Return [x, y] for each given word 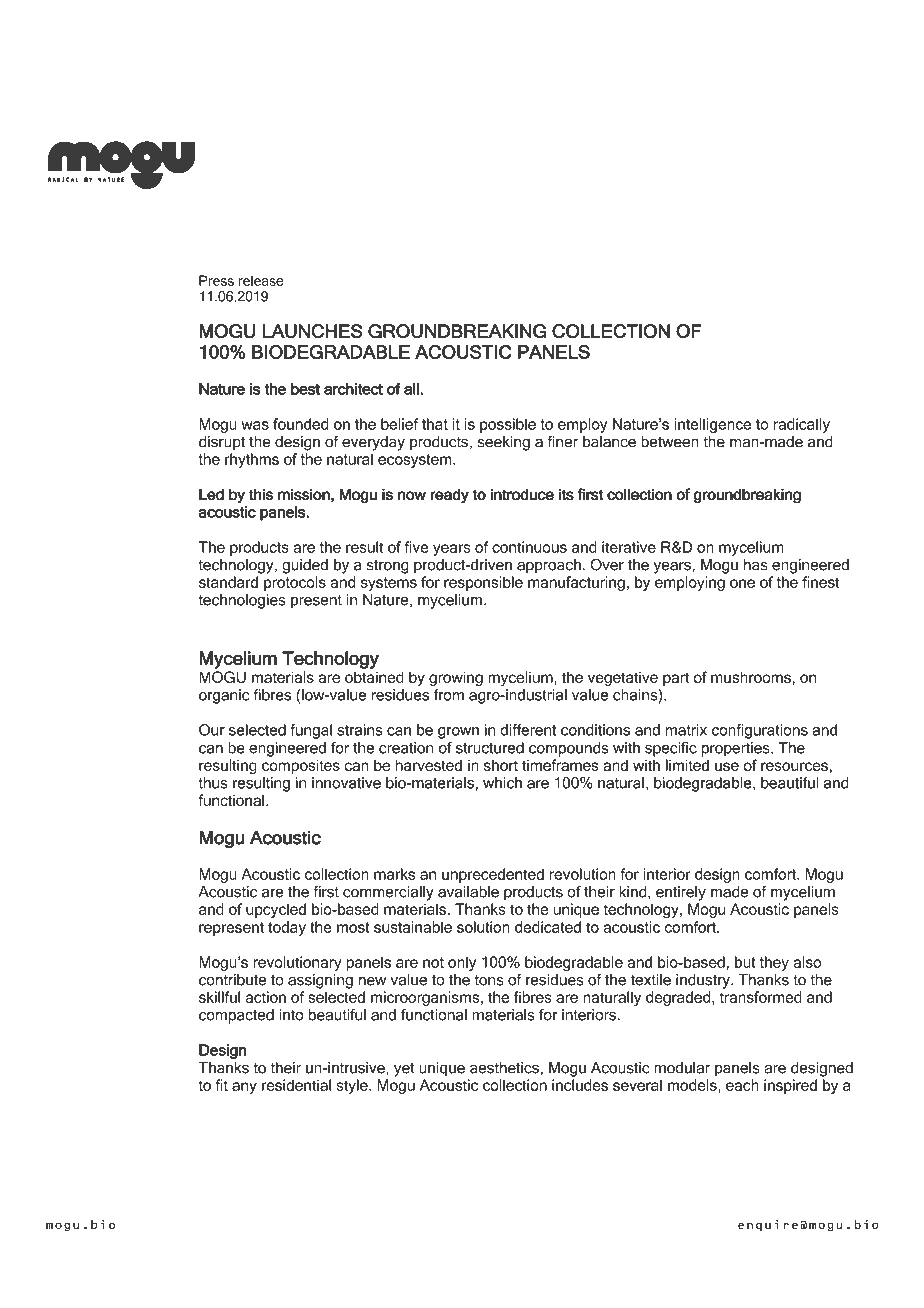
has [756, 565]
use [727, 766]
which [502, 783]
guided [305, 566]
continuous [529, 547]
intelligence [712, 425]
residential [296, 1085]
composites [301, 766]
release [261, 280]
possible [508, 425]
